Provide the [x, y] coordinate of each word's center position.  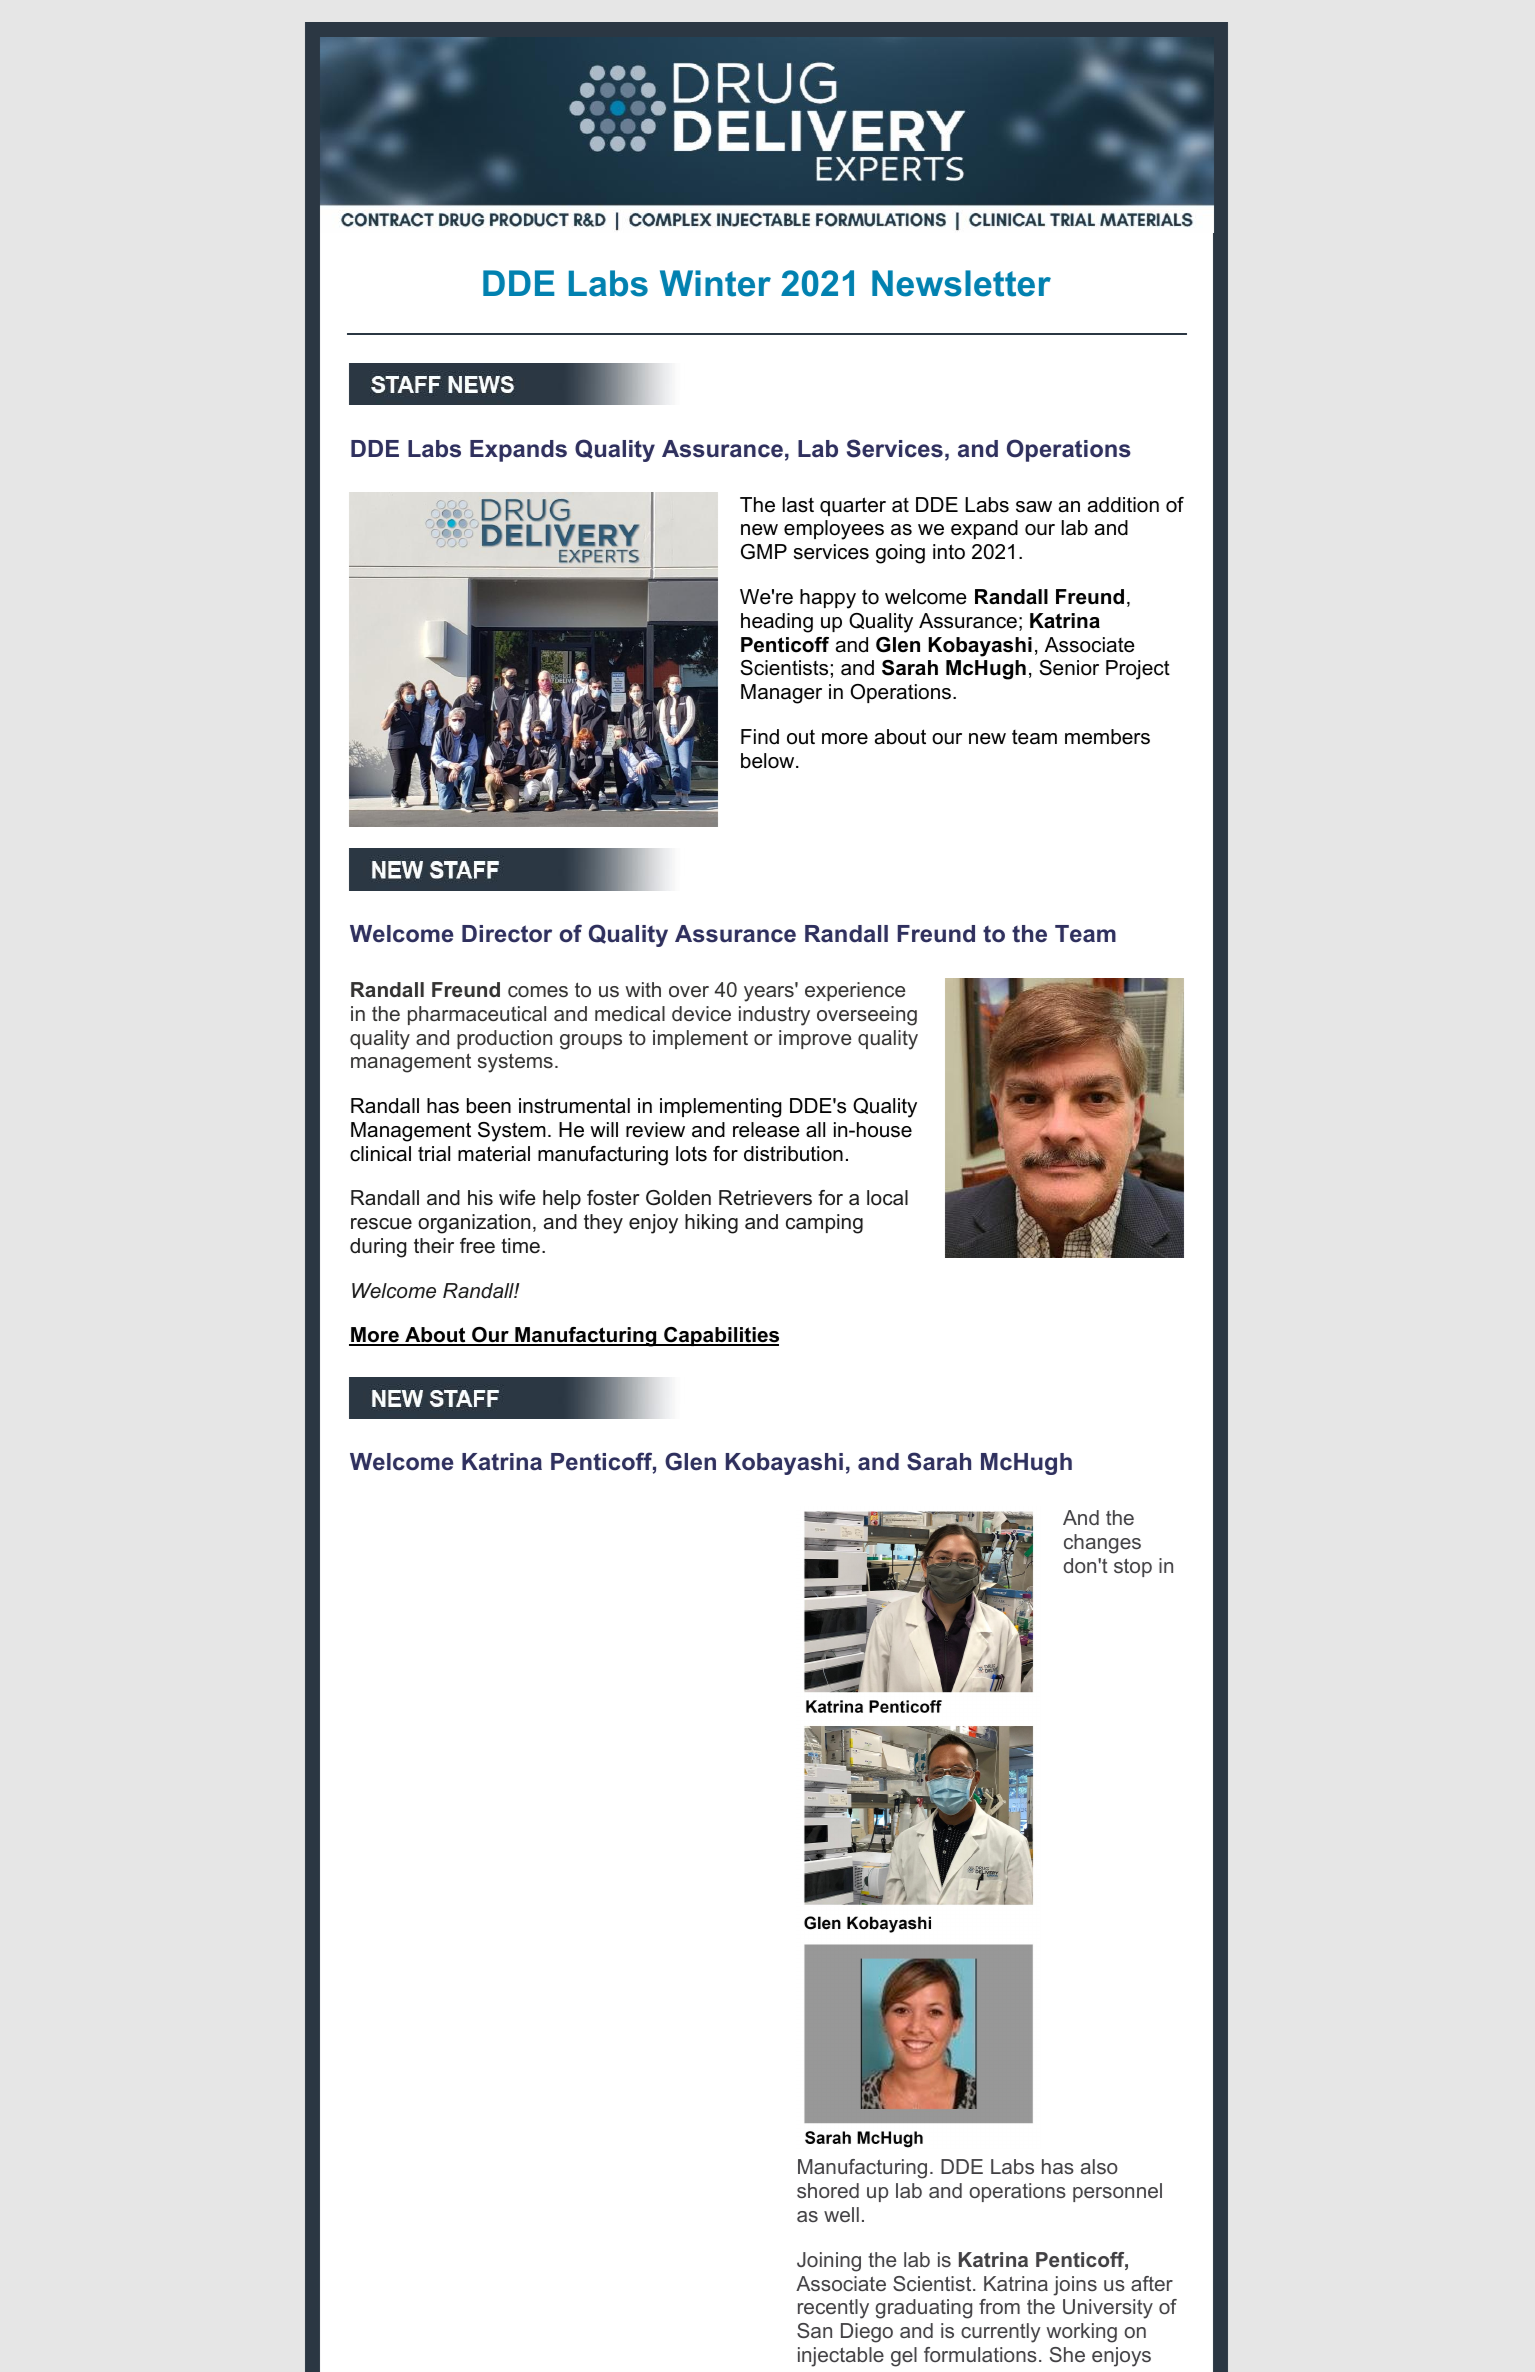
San [814, 2330]
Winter [715, 283]
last [798, 505]
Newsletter [961, 283]
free [477, 1246]
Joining [829, 2262]
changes [1102, 1544]
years [770, 993]
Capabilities [720, 1336]
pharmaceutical [477, 1015]
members [1107, 737]
